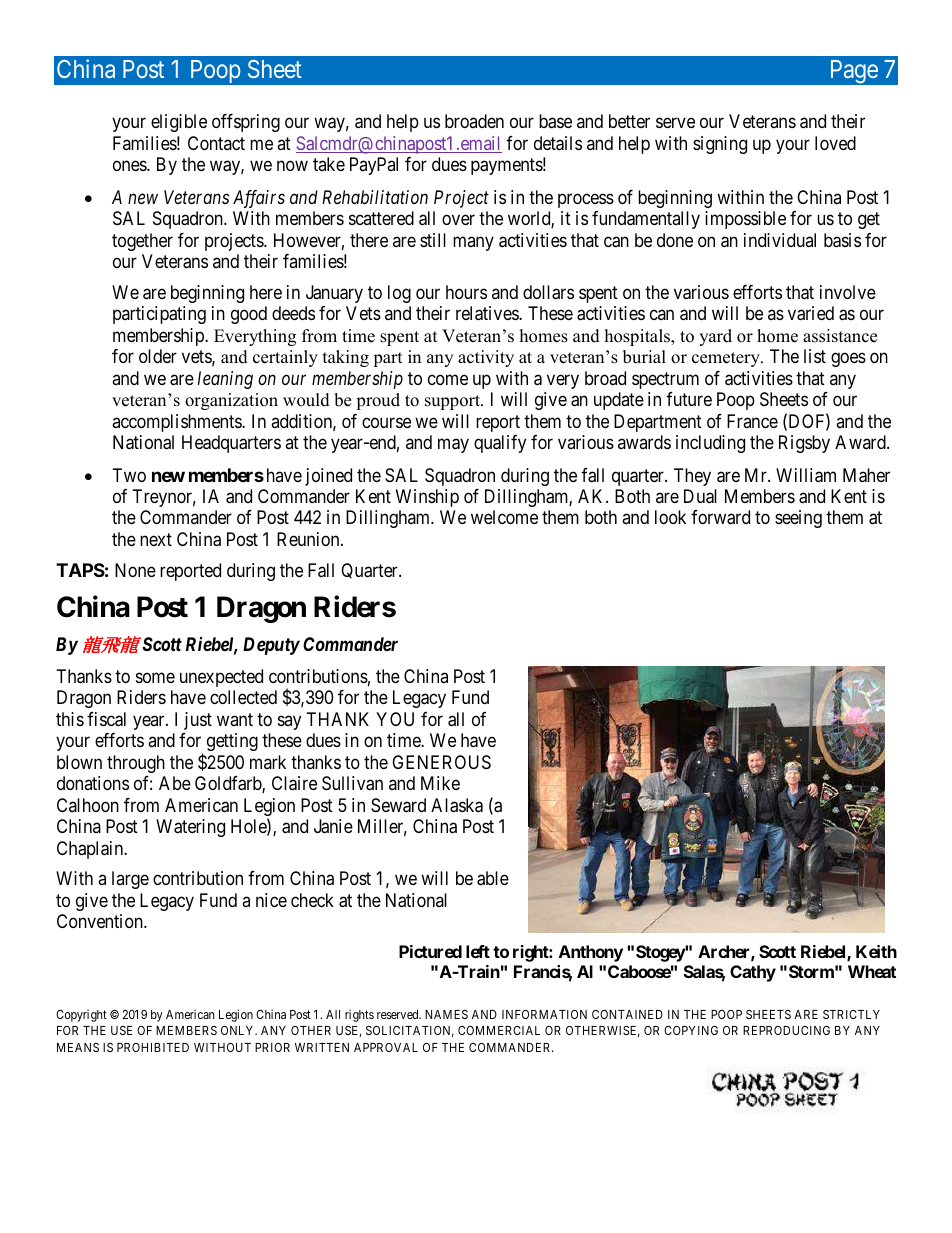 The image size is (952, 1233). Describe the element at coordinates (457, 805) in the screenshot. I see `Alaska` at that location.
